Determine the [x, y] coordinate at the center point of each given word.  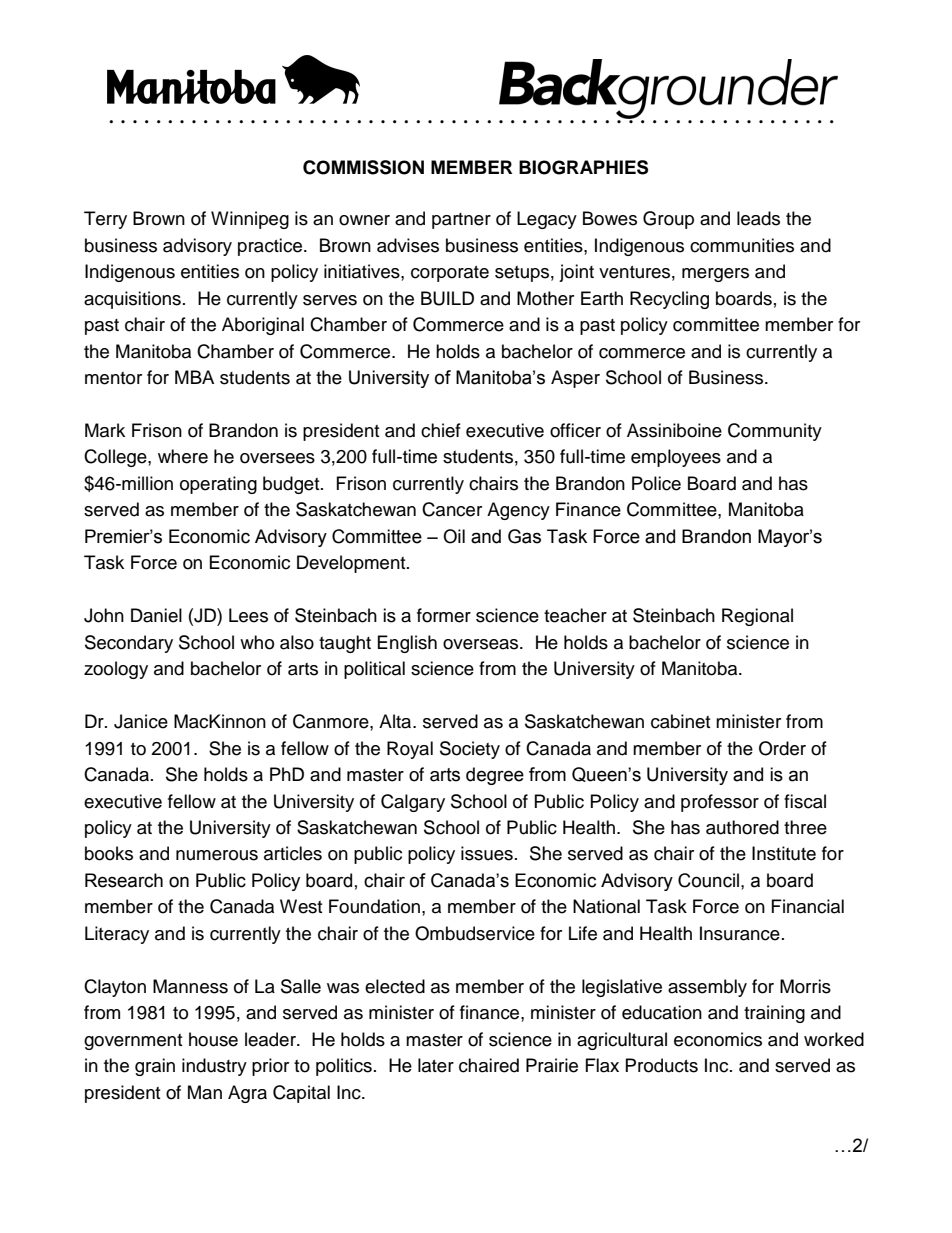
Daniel [156, 615]
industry [214, 1067]
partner [461, 221]
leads [758, 218]
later [436, 1065]
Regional [757, 617]
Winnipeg [250, 220]
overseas [482, 644]
